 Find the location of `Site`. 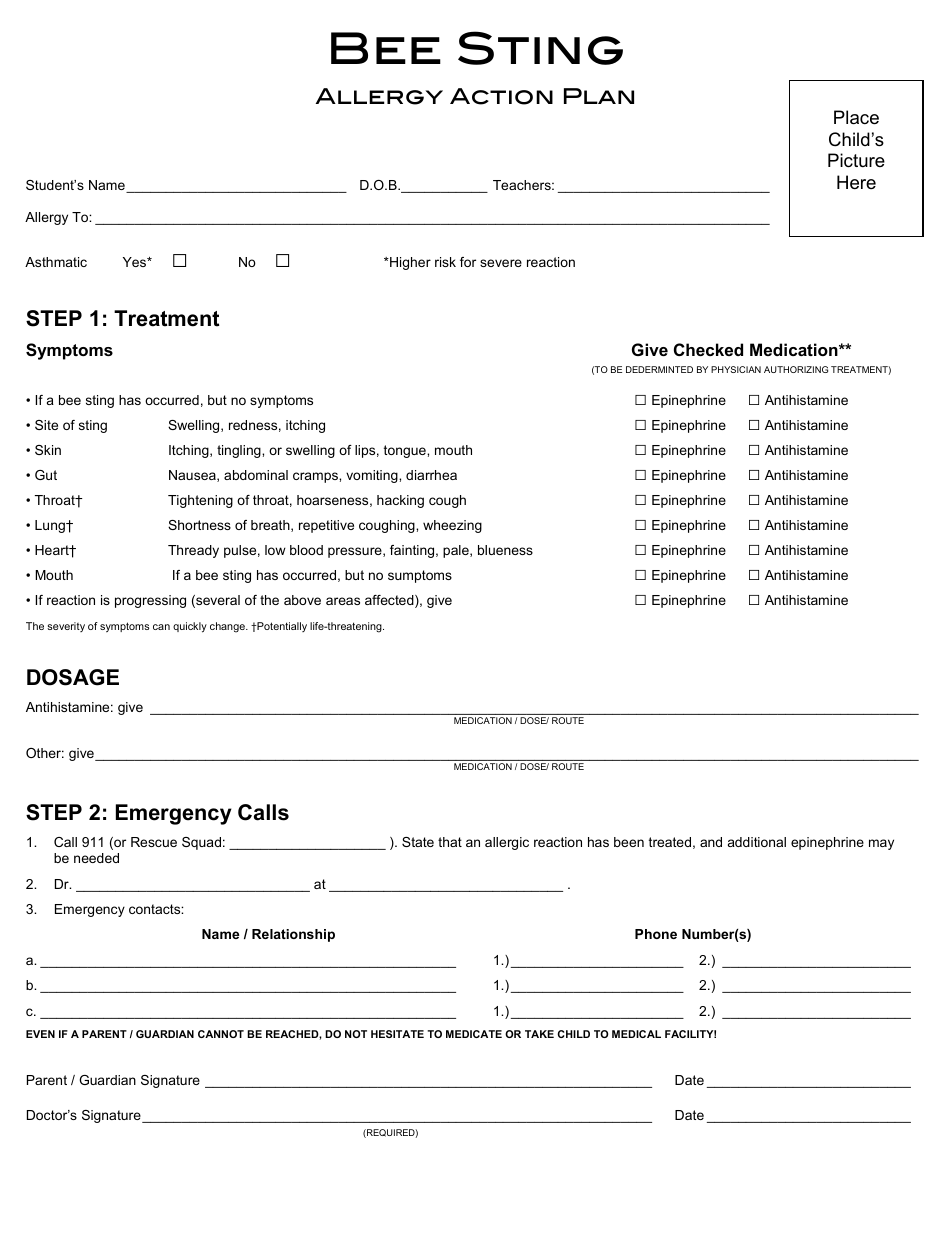

Site is located at coordinates (46, 425).
